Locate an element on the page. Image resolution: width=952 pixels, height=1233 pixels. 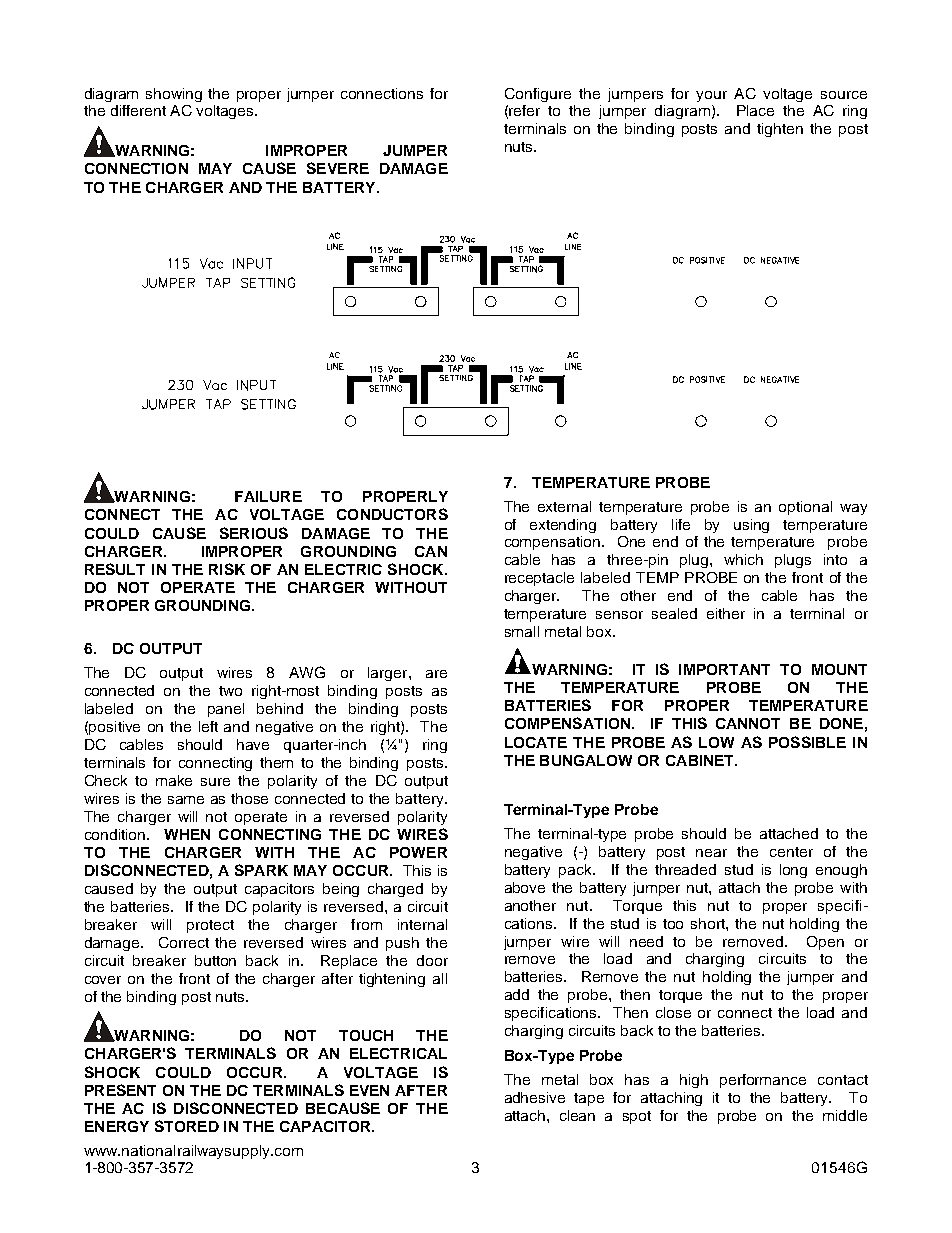
refer is located at coordinates (524, 110).
